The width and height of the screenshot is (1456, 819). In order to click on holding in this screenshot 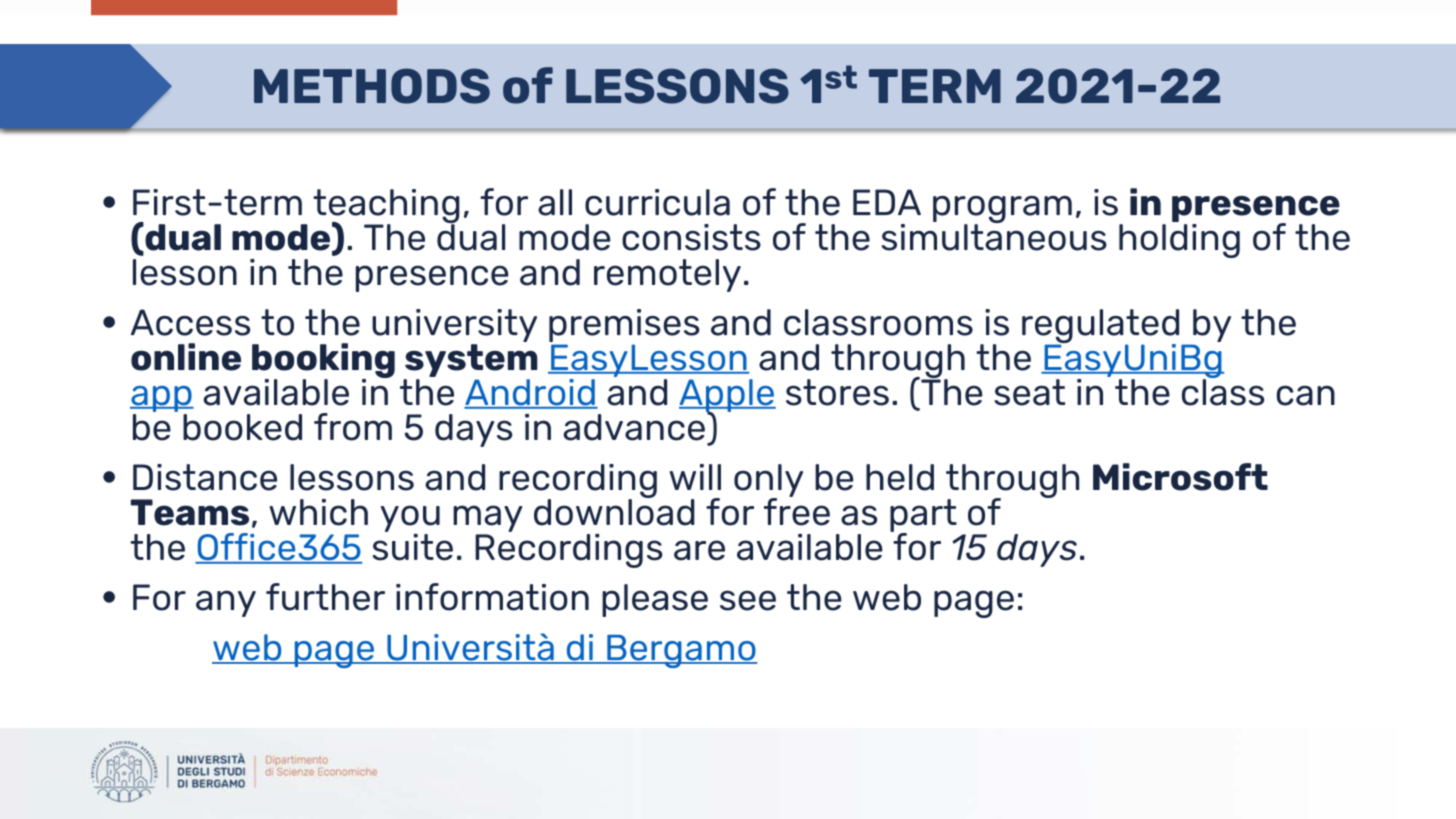, I will do `click(1179, 239)`.
